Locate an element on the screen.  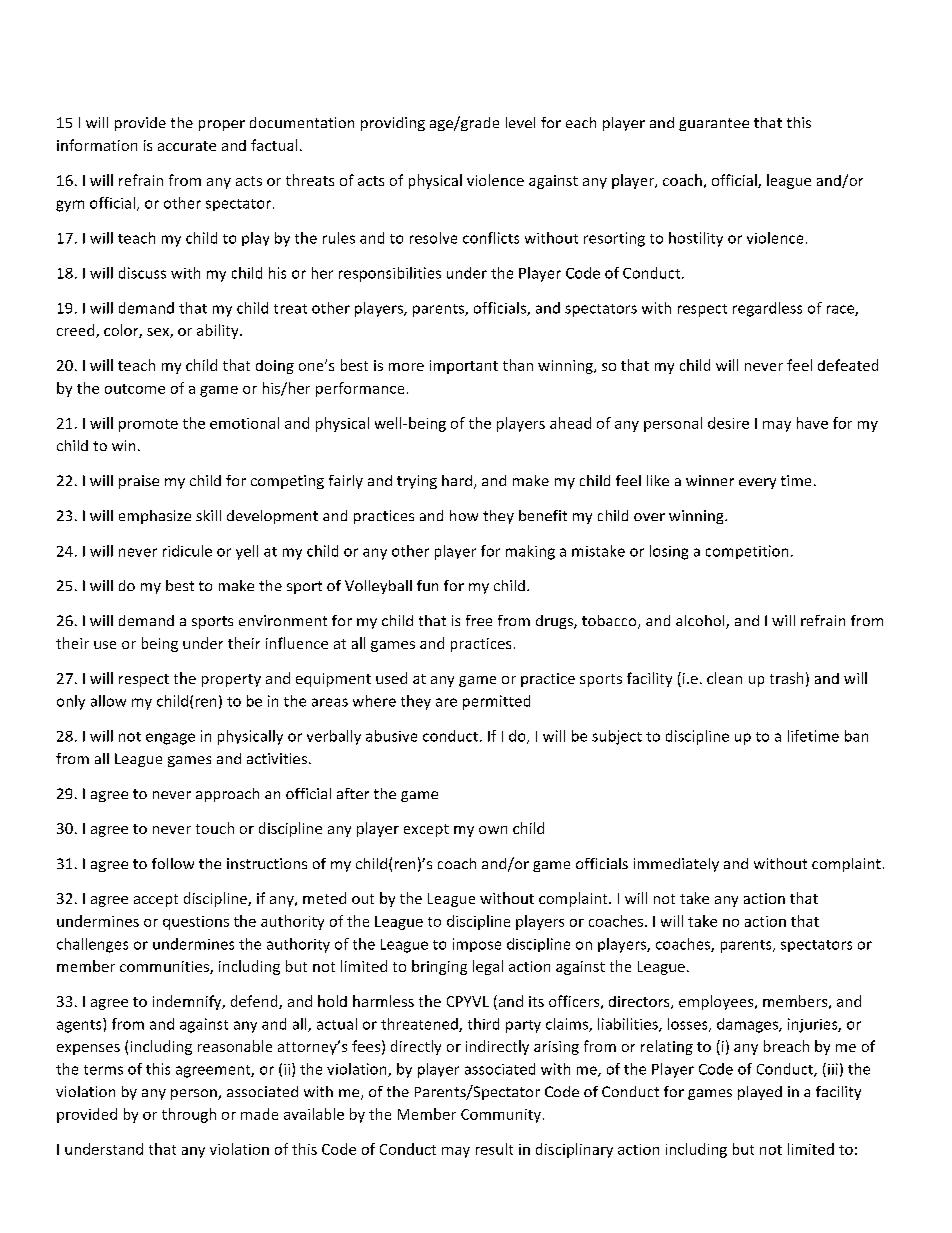
Community is located at coordinates (501, 1116).
